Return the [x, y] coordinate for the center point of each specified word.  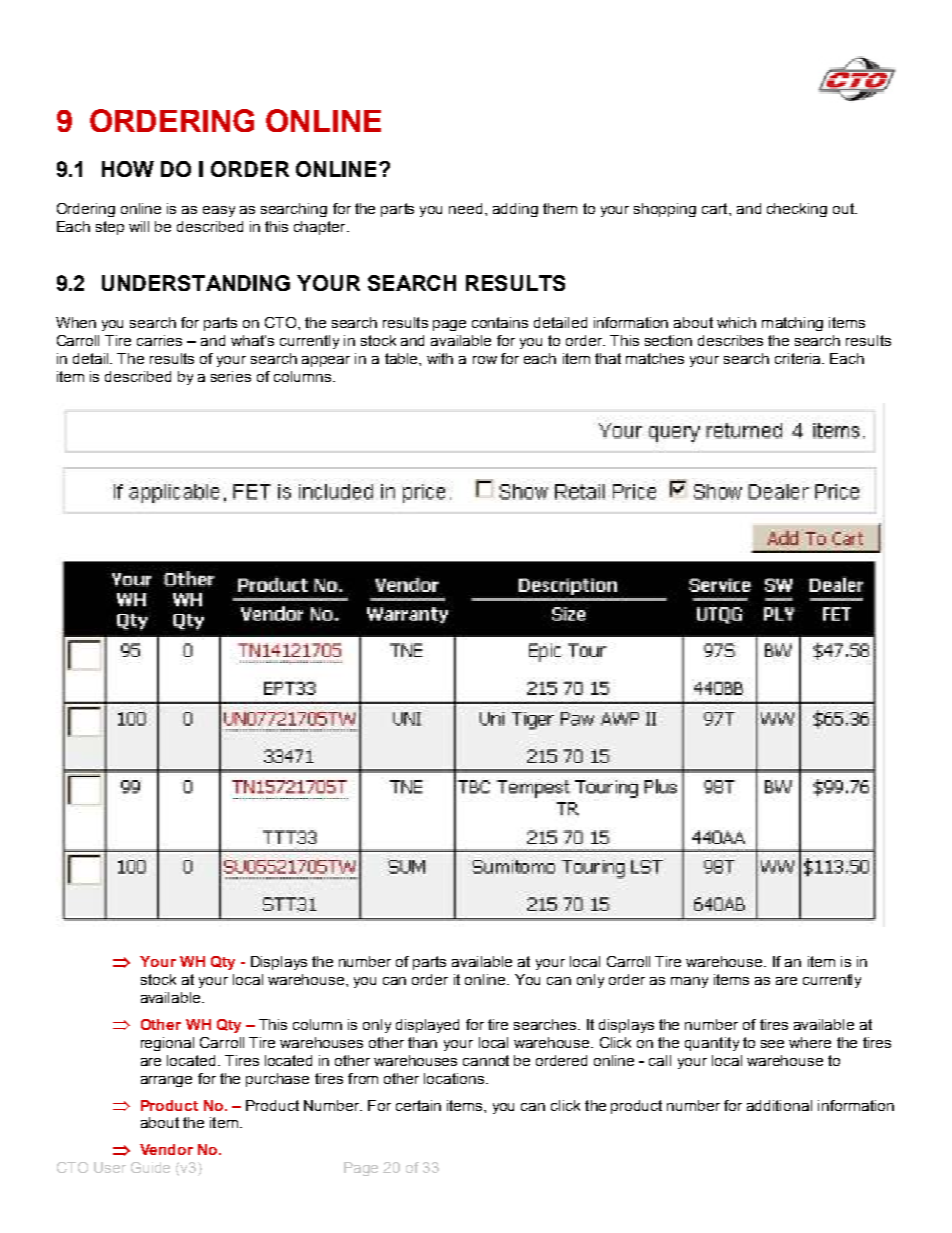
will [139, 226]
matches [655, 358]
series [231, 376]
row [485, 360]
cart [716, 208]
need [465, 208]
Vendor [166, 1149]
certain [418, 1105]
